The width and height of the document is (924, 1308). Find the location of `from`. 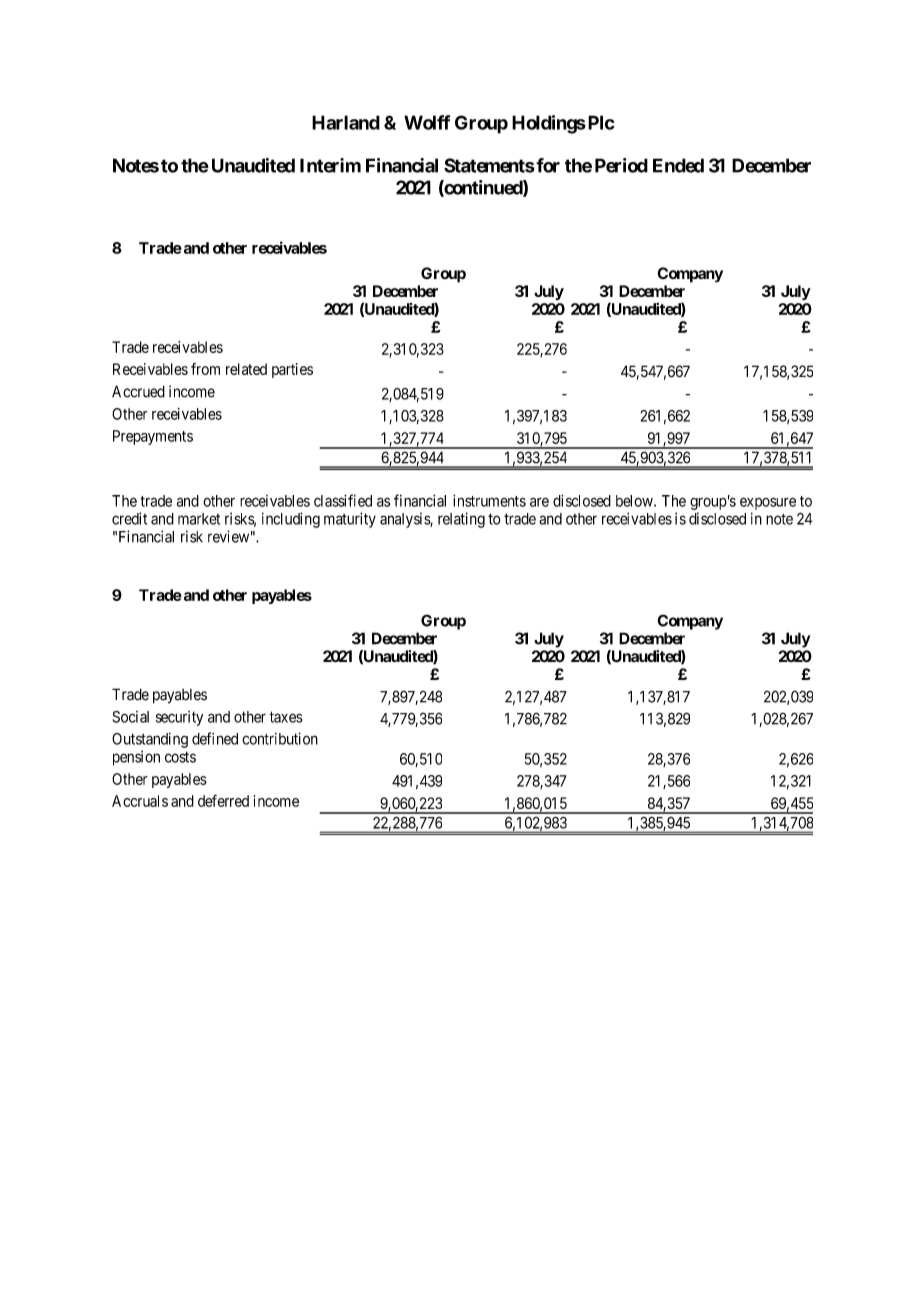

from is located at coordinates (205, 369).
